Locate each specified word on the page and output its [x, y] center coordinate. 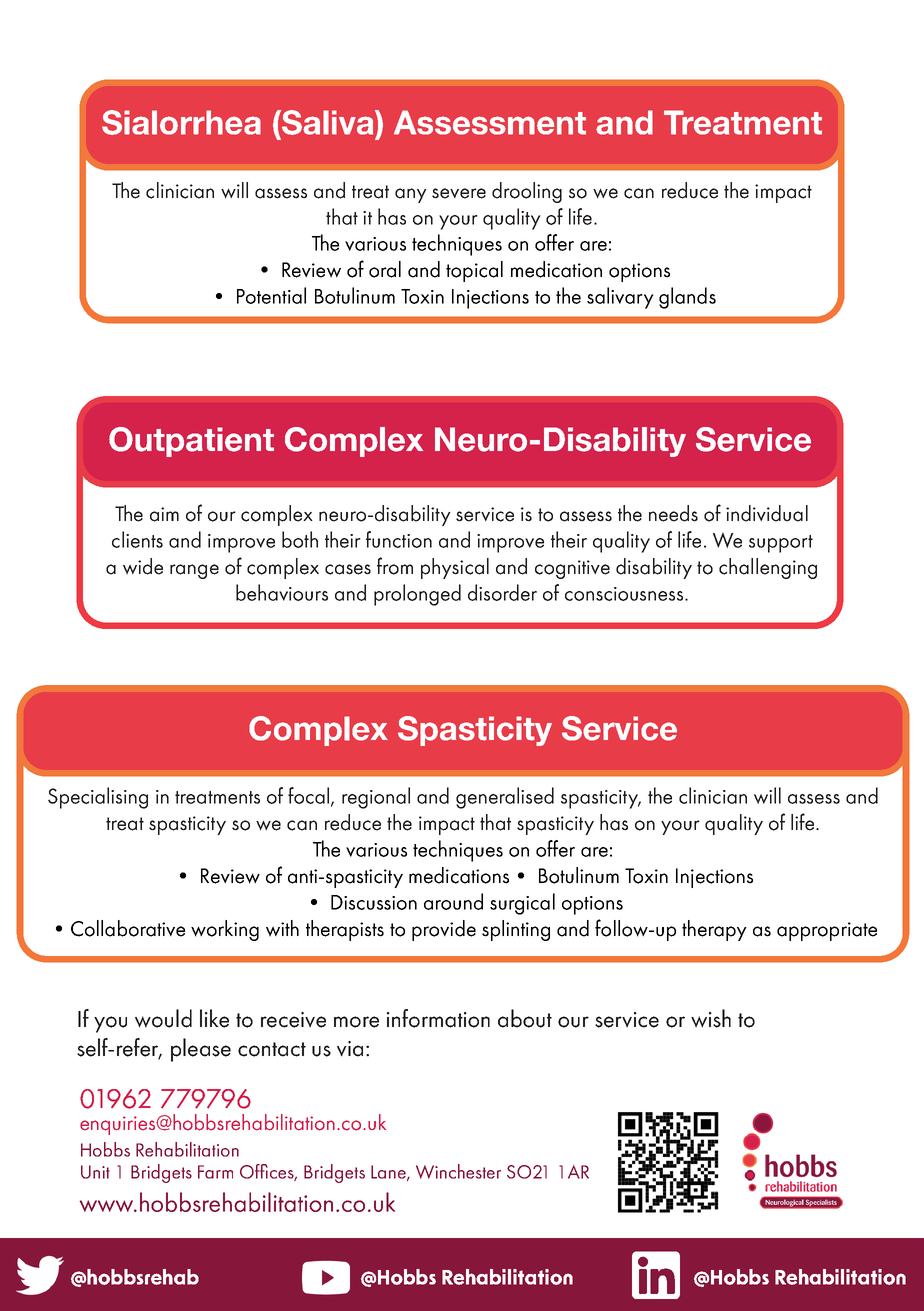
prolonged [417, 595]
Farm [215, 1172]
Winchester [458, 1171]
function [399, 539]
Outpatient [191, 442]
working [225, 930]
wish [711, 1018]
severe [459, 193]
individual [767, 513]
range [194, 571]
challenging [768, 568]
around [453, 901]
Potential [271, 295]
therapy [714, 930]
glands [687, 298]
